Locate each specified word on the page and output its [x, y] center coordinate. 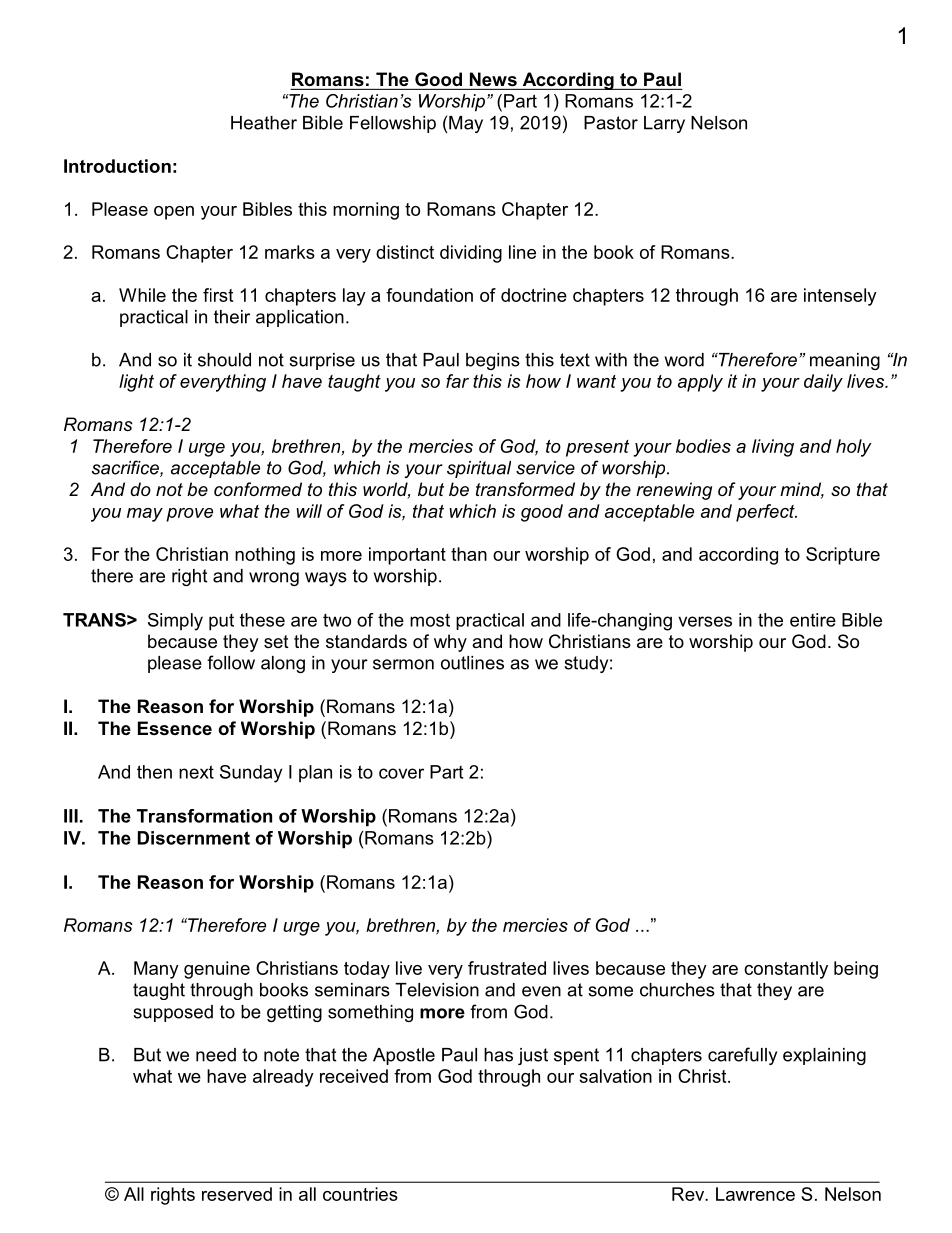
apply [700, 383]
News [493, 79]
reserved [237, 1194]
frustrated [507, 968]
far [457, 381]
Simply [175, 622]
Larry [664, 124]
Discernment [194, 838]
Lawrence [755, 1194]
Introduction [117, 166]
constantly [786, 970]
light [136, 383]
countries [360, 1194]
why [450, 643]
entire [813, 620]
